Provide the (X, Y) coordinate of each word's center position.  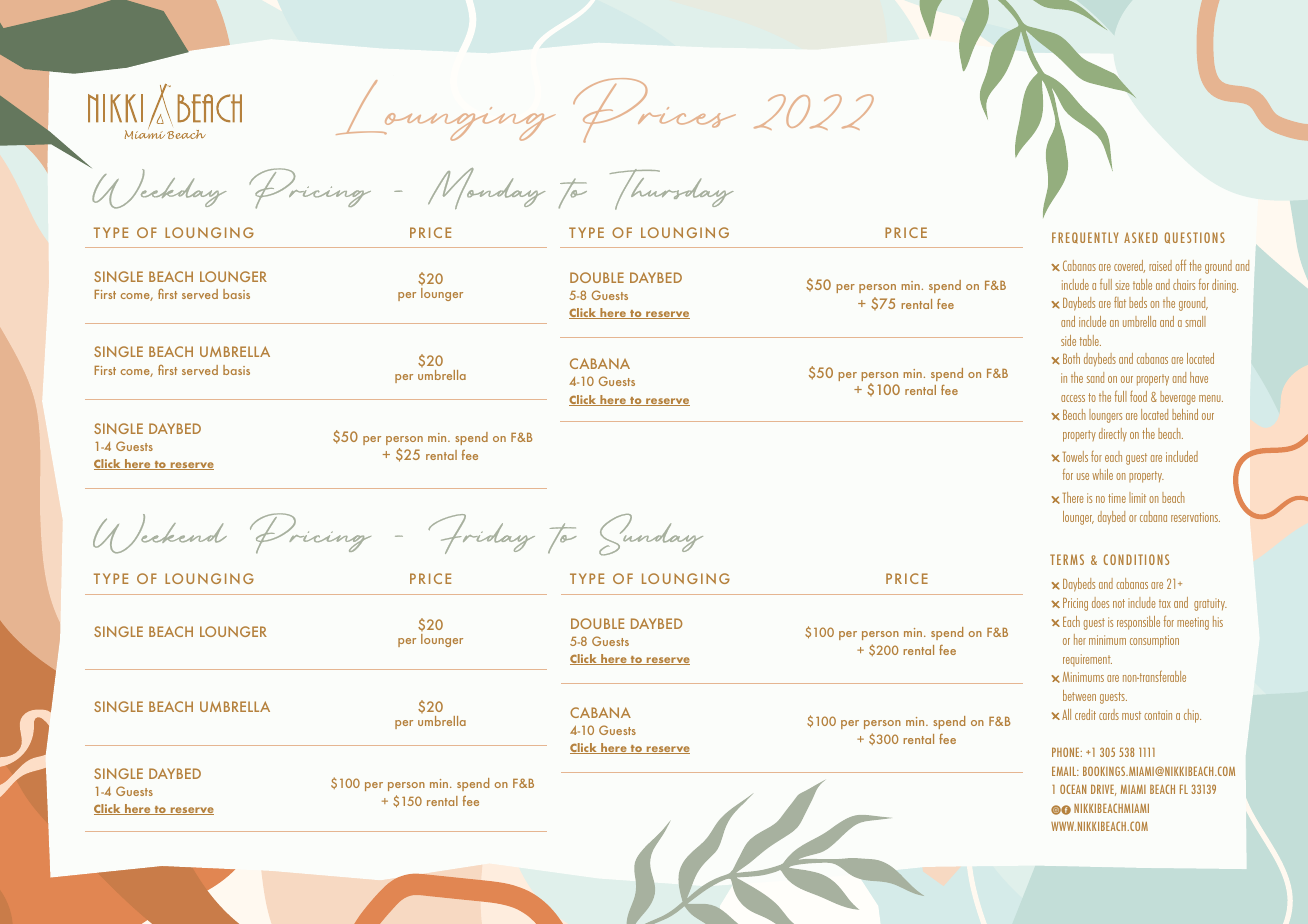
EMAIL (1065, 771)
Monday (486, 188)
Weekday (158, 188)
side (1068, 340)
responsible (1138, 623)
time (1117, 498)
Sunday (651, 535)
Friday (481, 534)
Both (1071, 358)
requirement (1087, 660)
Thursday (672, 189)
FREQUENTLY (1085, 238)
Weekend (160, 534)
